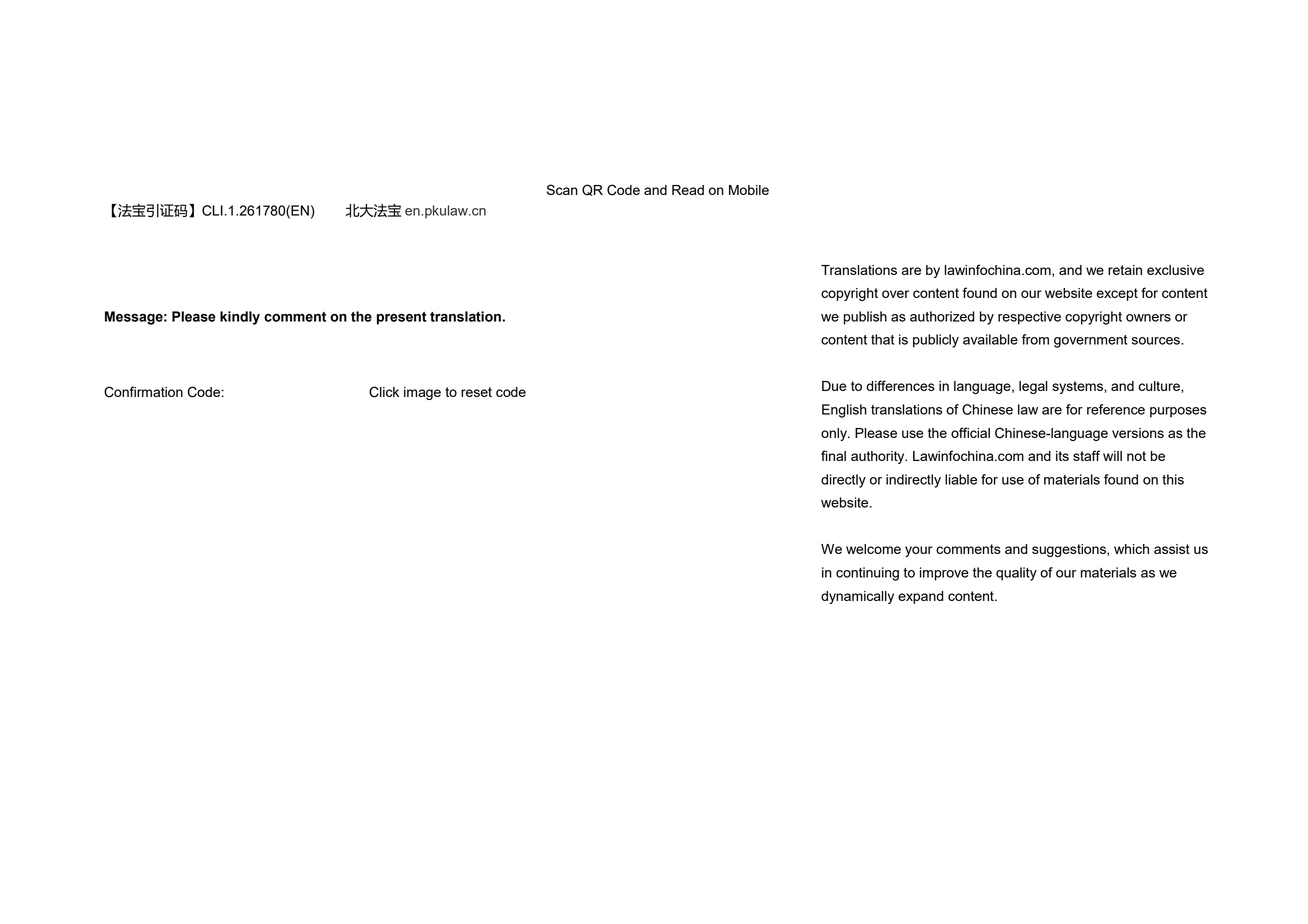 The height and width of the image is (924, 1308). I want to click on its, so click(1062, 456).
